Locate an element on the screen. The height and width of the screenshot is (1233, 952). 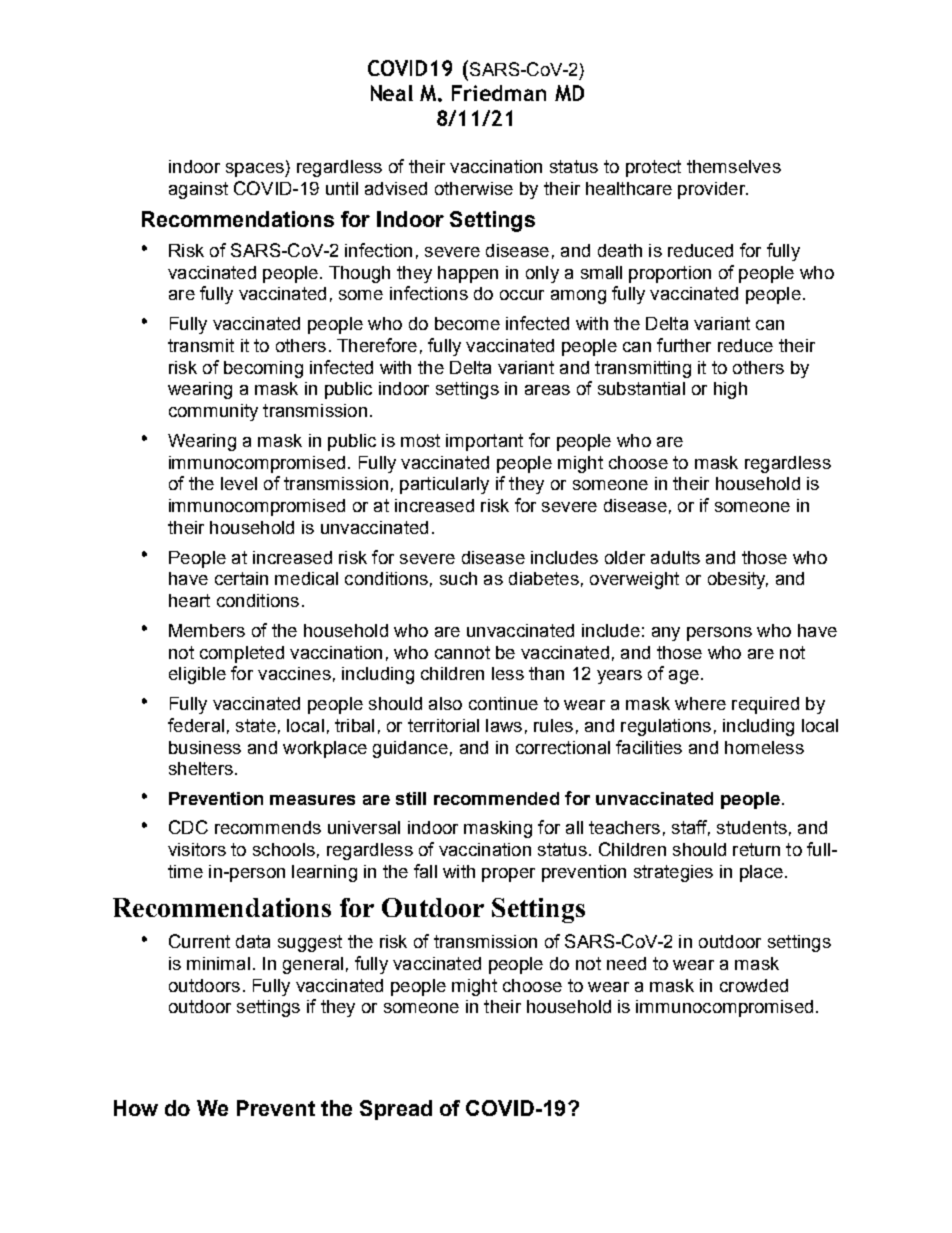
protect is located at coordinates (653, 168).
